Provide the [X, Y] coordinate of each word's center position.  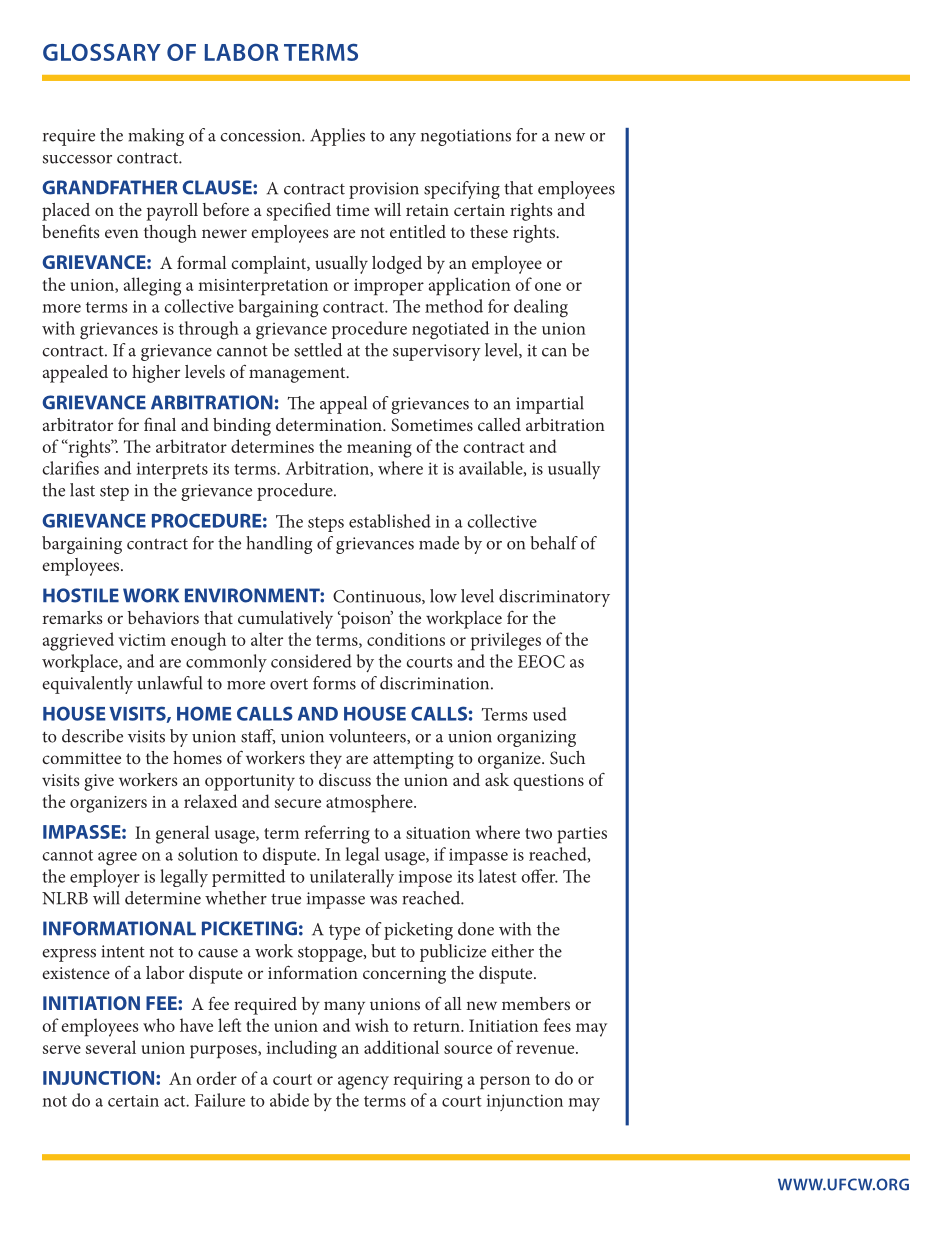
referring [337, 834]
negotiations [466, 137]
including [302, 1049]
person [505, 1083]
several [111, 1047]
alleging [152, 286]
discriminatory [554, 598]
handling [279, 545]
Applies [337, 137]
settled [318, 350]
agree [117, 859]
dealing [541, 308]
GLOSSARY [102, 52]
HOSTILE [81, 595]
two [538, 833]
